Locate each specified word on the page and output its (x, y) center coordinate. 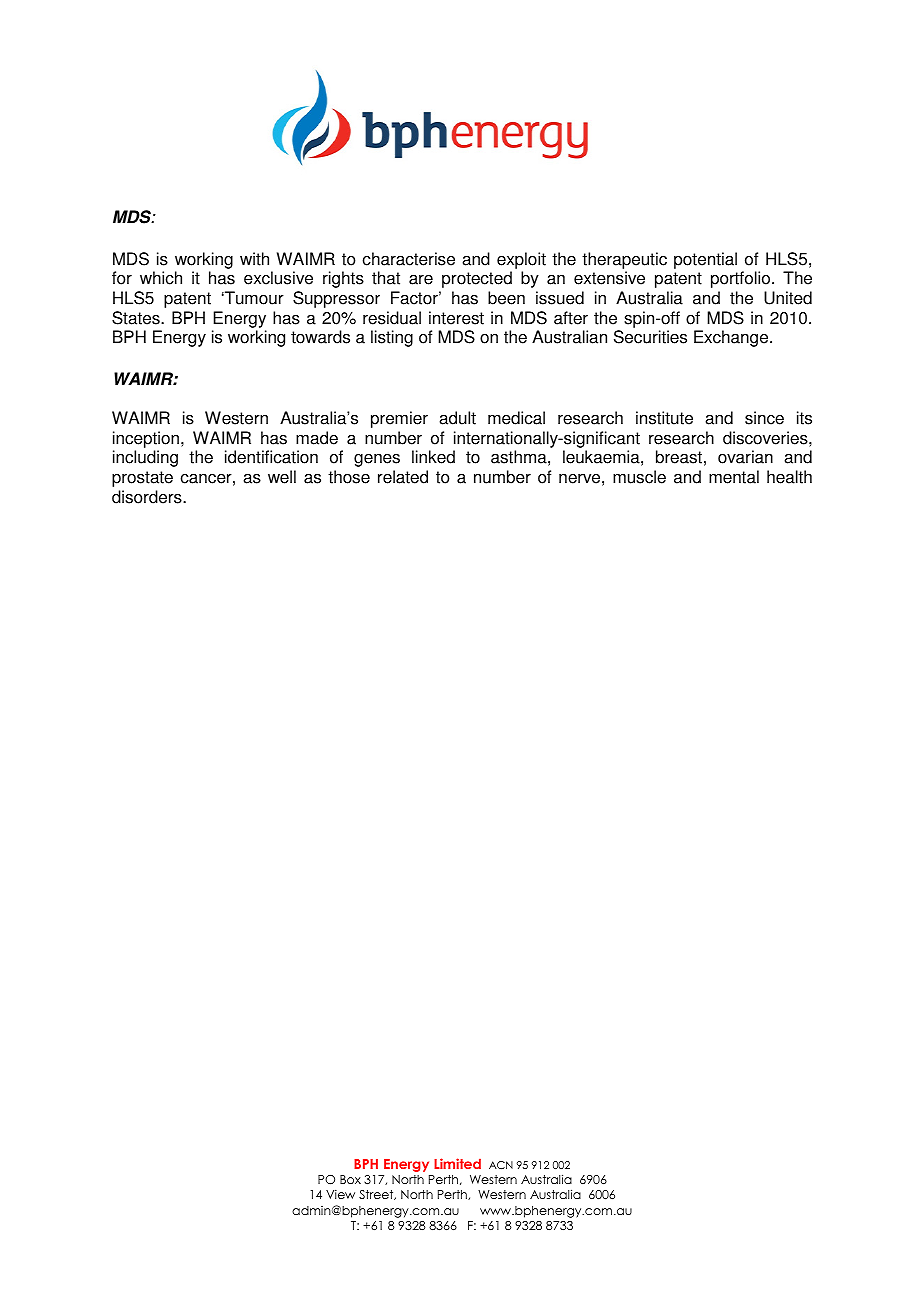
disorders (148, 497)
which (161, 278)
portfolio (740, 279)
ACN (501, 1165)
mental (734, 477)
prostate (142, 479)
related (403, 477)
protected (477, 279)
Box (350, 1179)
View (340, 1194)
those (349, 477)
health (789, 477)
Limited (457, 1163)
